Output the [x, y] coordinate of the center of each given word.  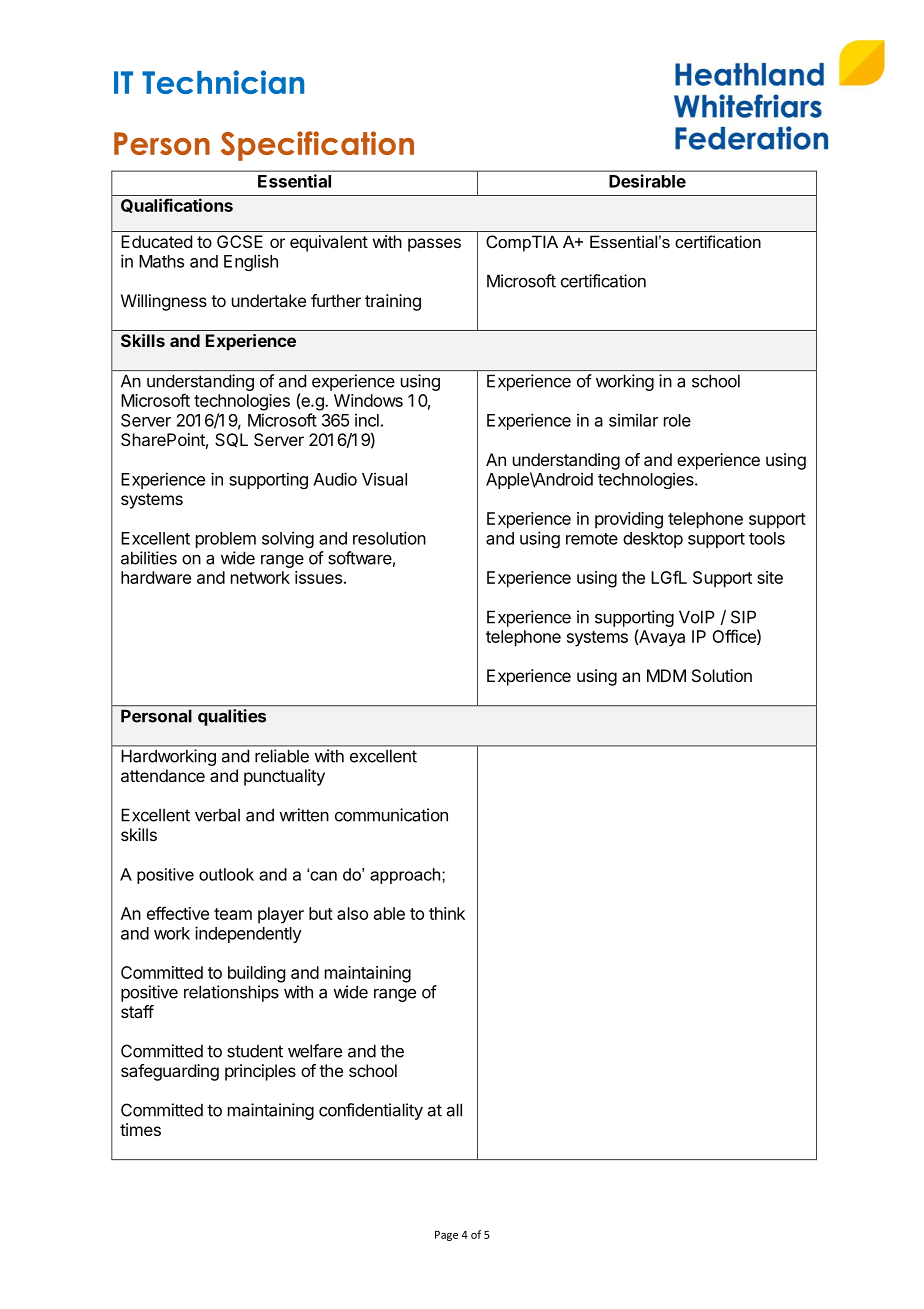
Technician [223, 82]
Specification [317, 146]
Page [446, 1236]
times [140, 1129]
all [454, 1110]
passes [434, 245]
